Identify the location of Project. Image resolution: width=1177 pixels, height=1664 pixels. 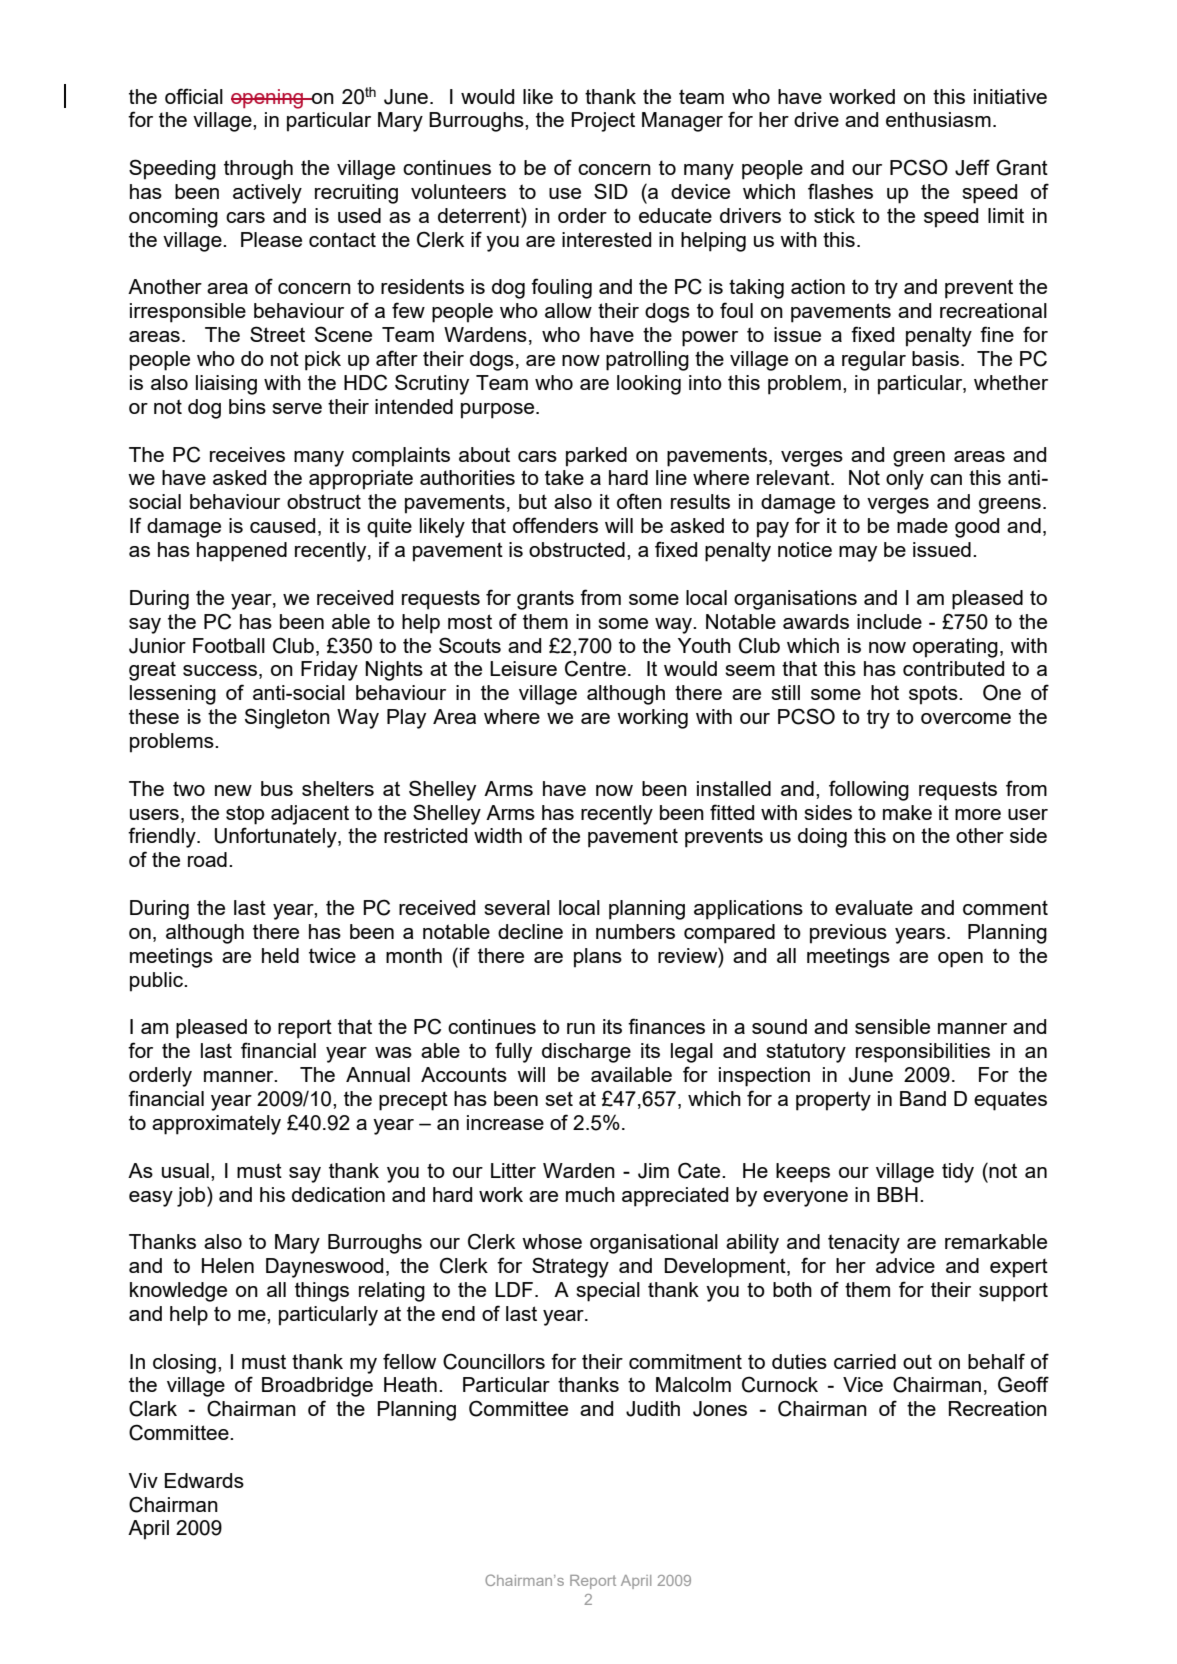
(603, 122).
